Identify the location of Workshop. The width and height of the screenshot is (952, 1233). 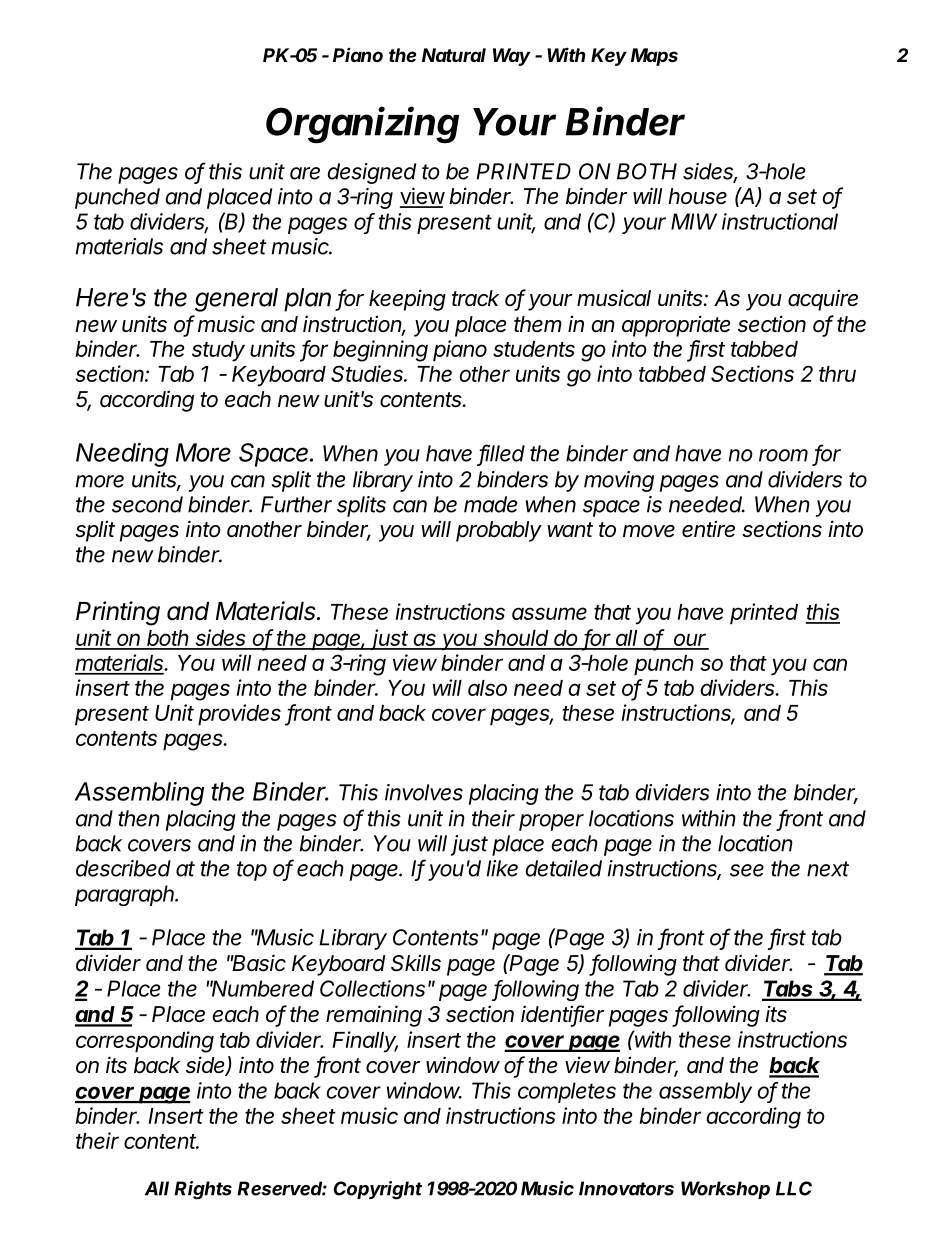
(725, 1190).
